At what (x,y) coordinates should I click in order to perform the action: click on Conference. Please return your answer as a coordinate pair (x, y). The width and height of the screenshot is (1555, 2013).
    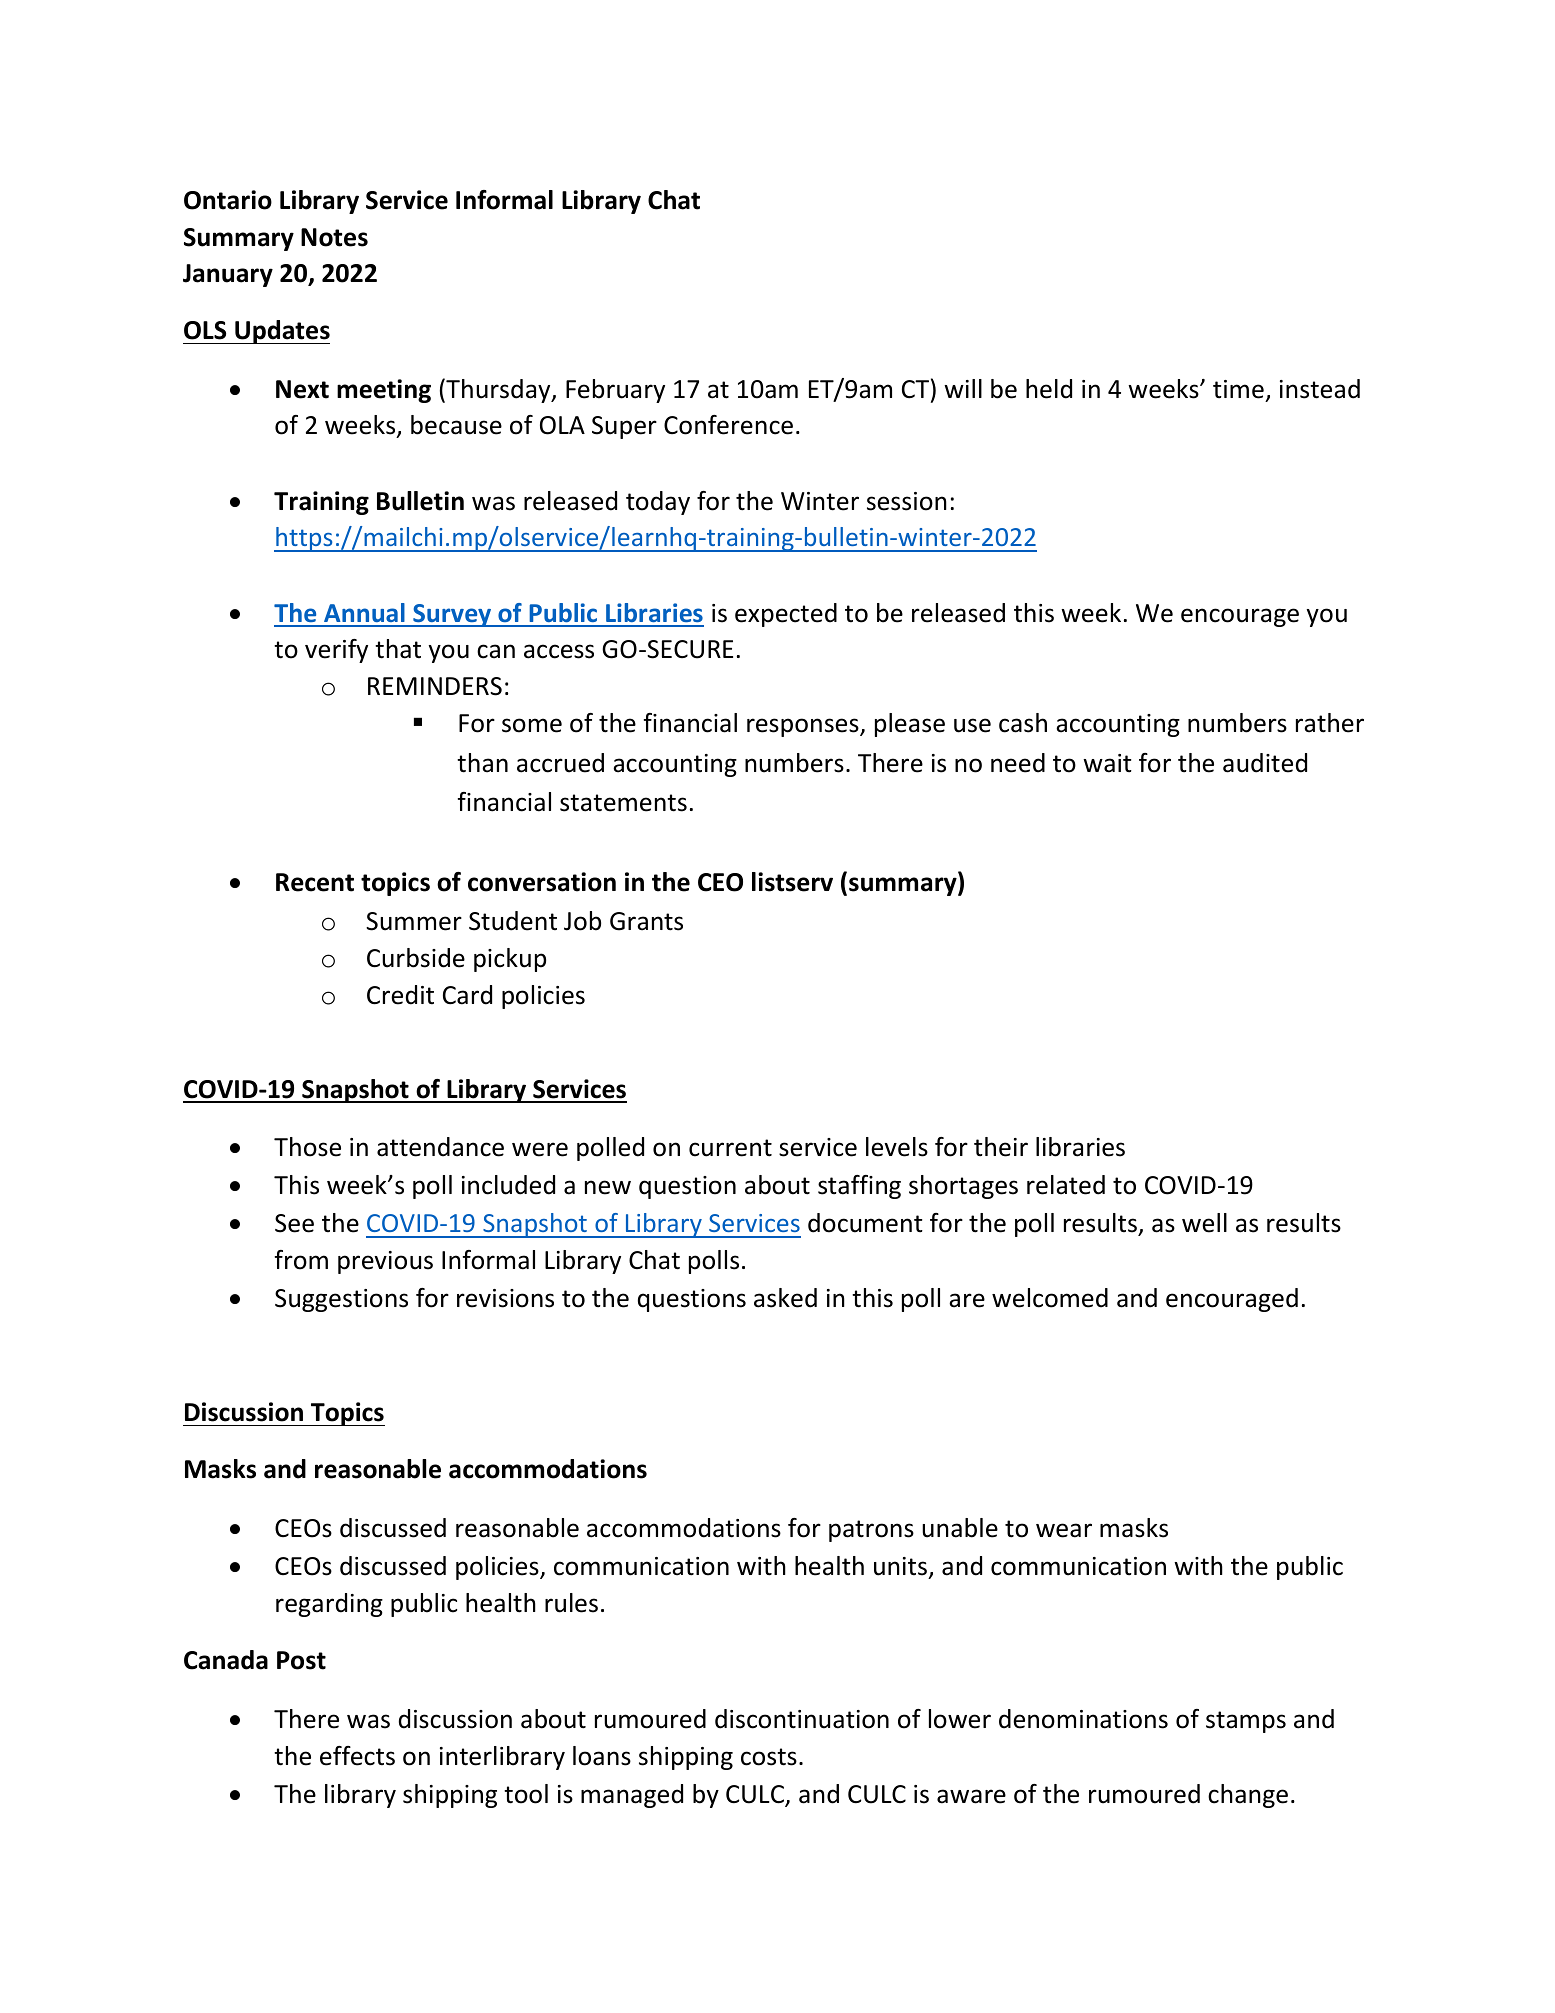
    Looking at the image, I should click on (728, 425).
